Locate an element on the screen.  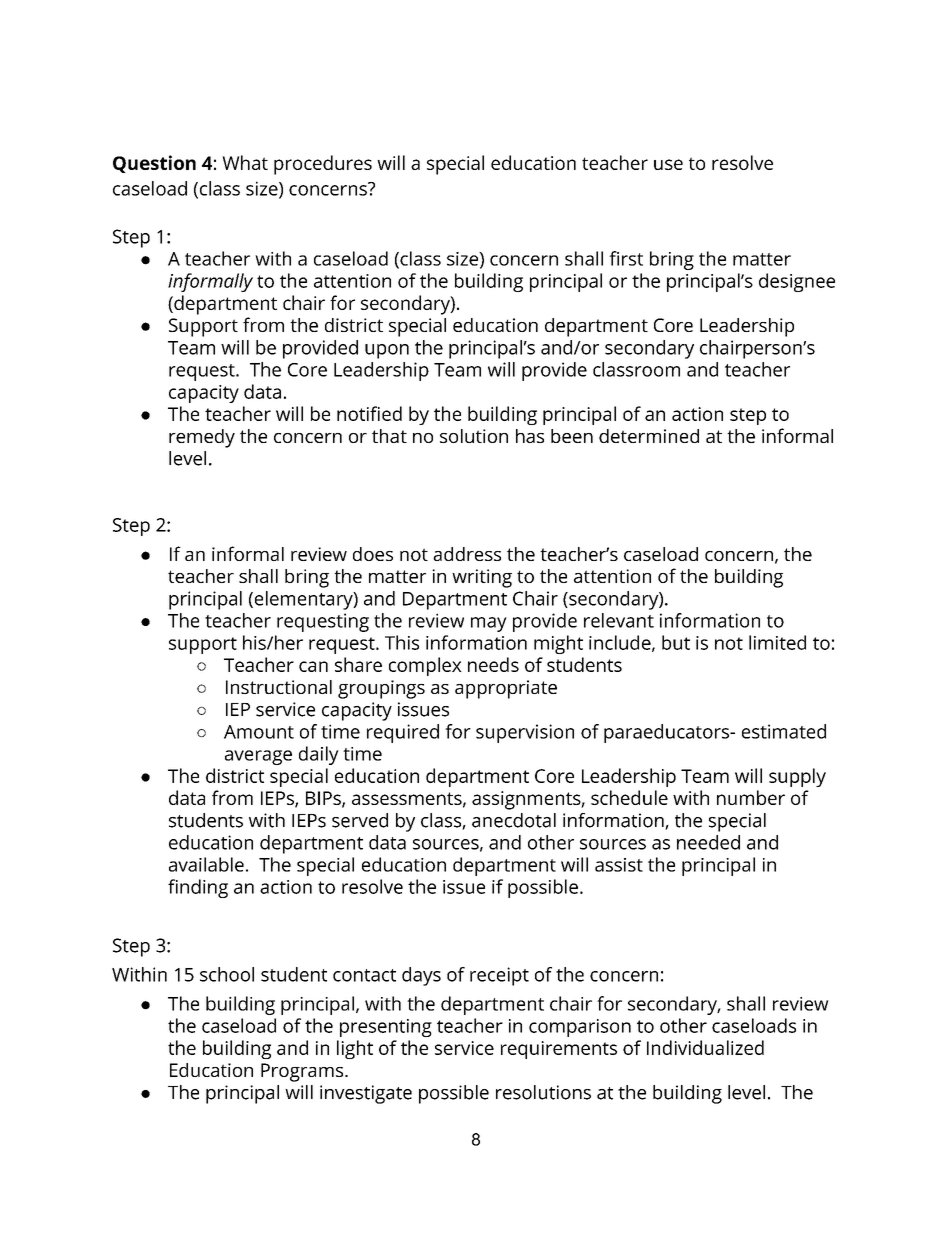
procedures is located at coordinates (323, 165).
